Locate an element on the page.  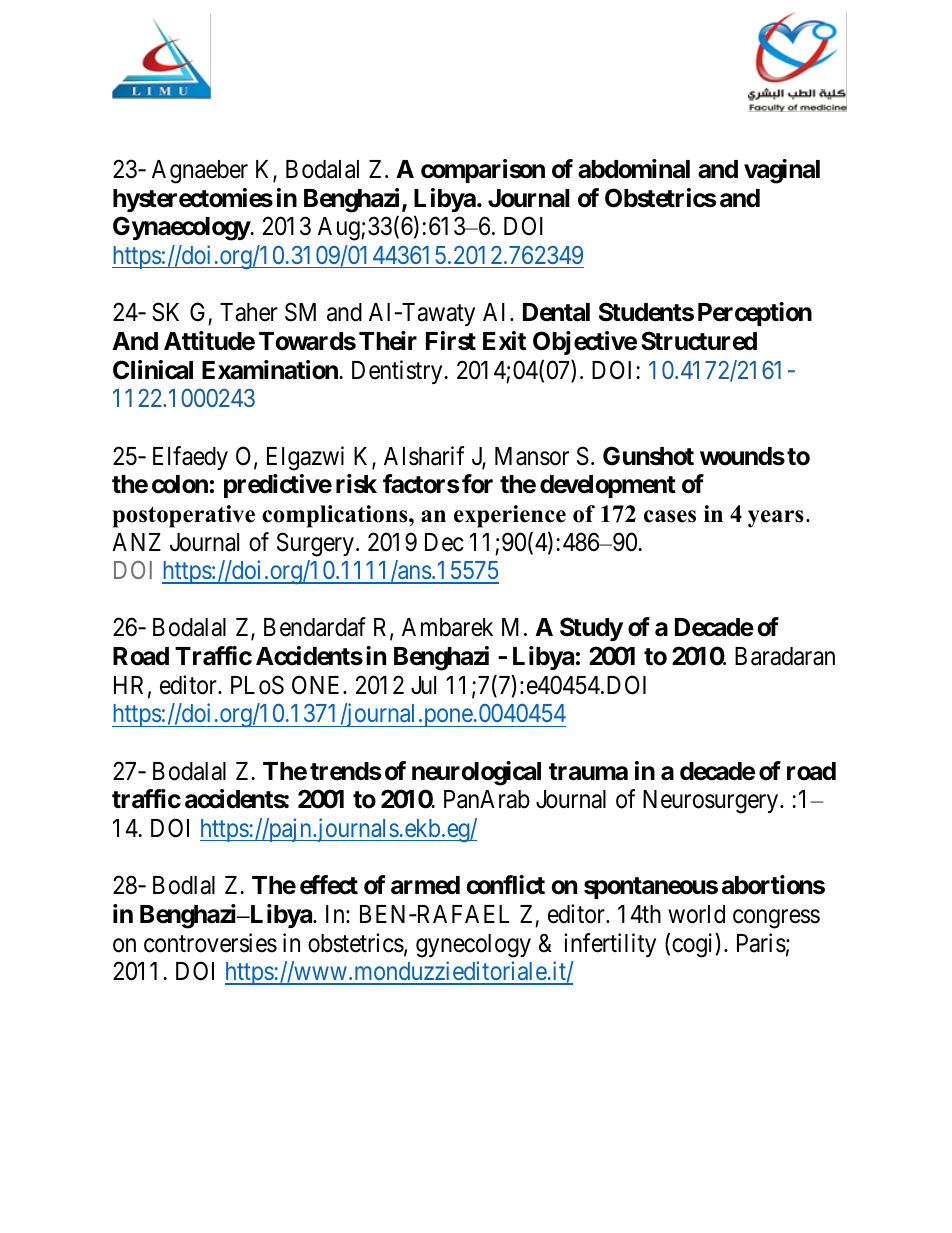
effect is located at coordinates (329, 885).
